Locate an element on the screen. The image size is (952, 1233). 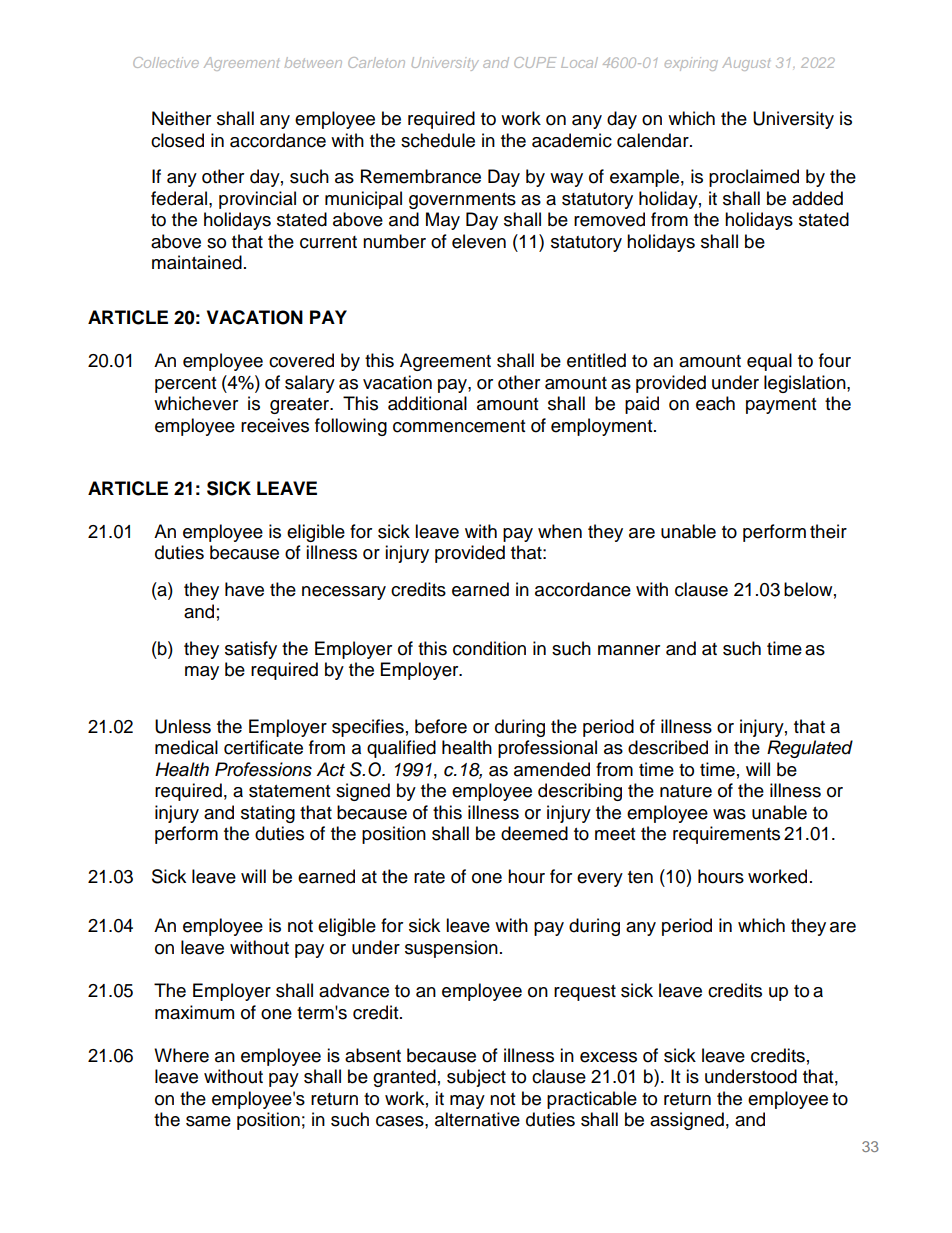
same is located at coordinates (208, 1121).
